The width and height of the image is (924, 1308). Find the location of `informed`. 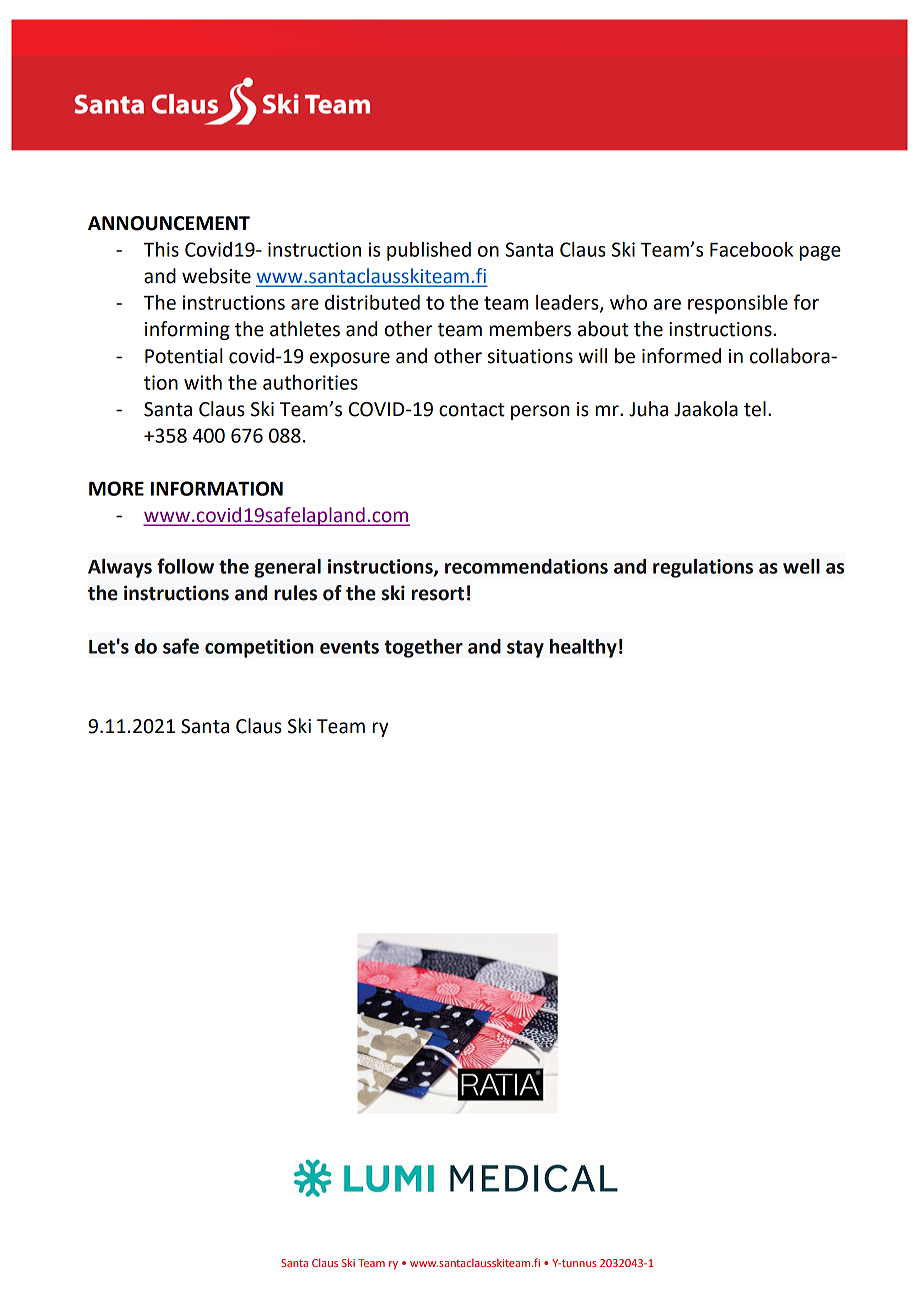

informed is located at coordinates (681, 356).
